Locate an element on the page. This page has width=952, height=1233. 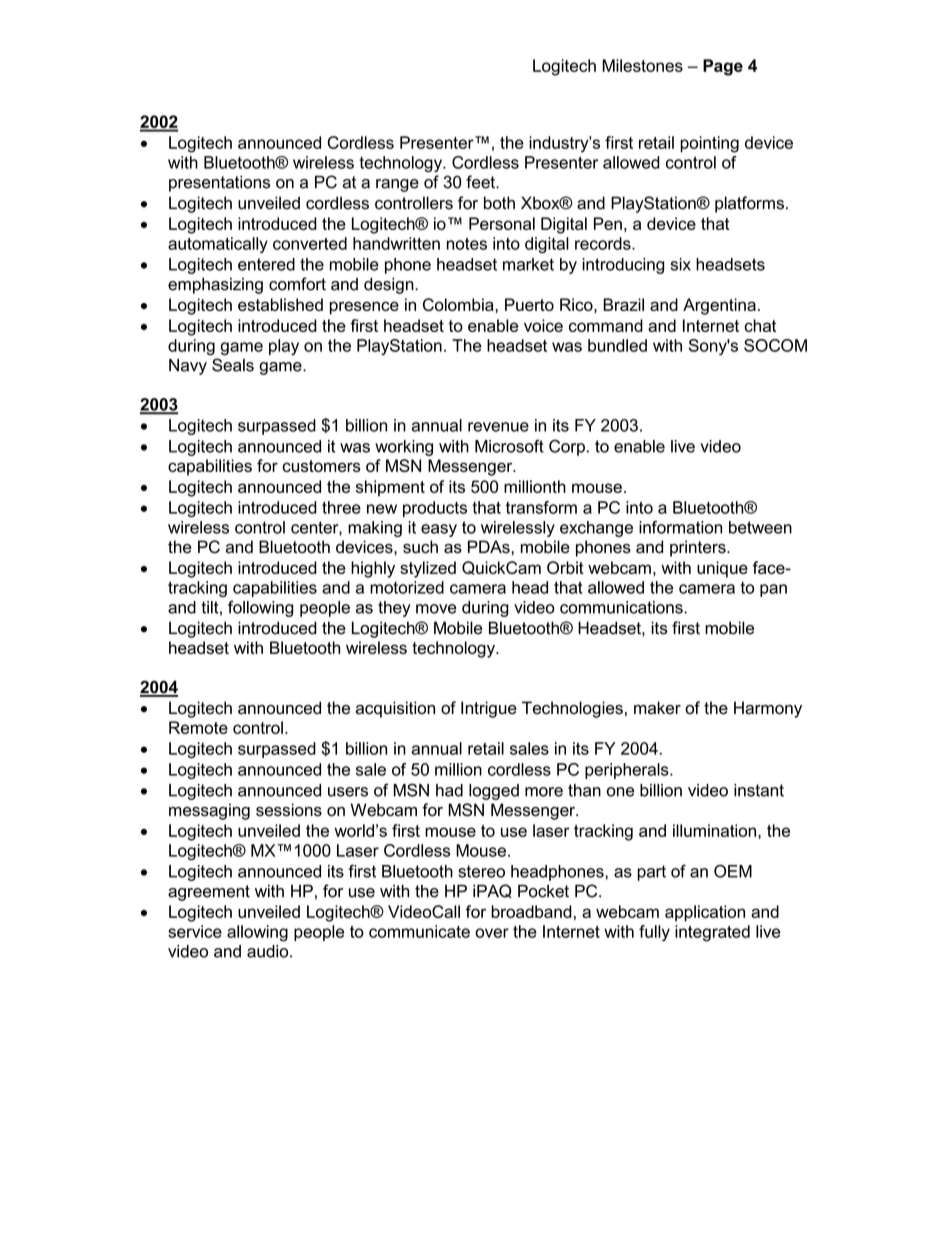
presentations is located at coordinates (219, 184).
